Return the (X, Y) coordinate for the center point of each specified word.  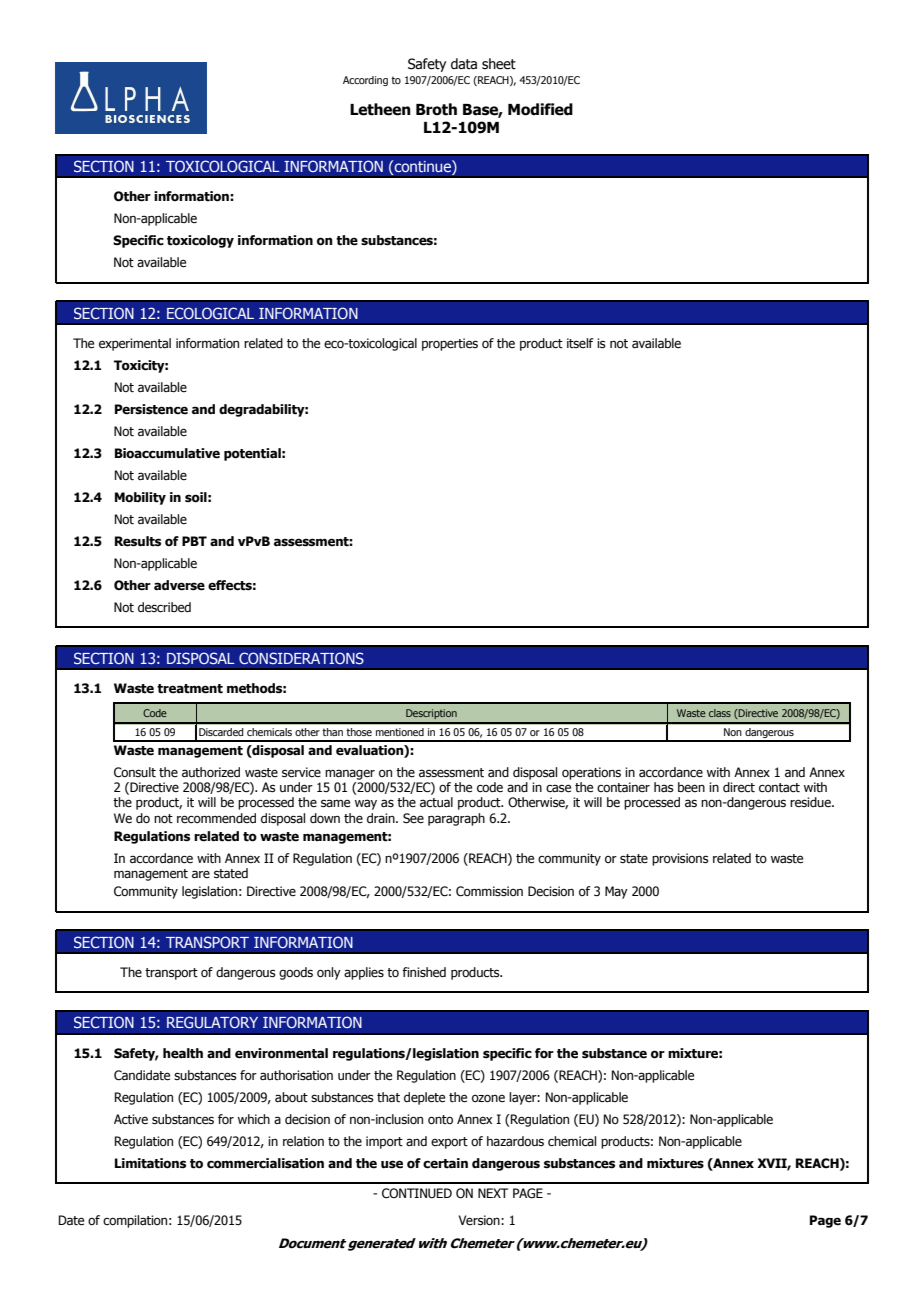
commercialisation (265, 1163)
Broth (436, 109)
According (365, 81)
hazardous (515, 1141)
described (164, 607)
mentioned (400, 732)
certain (445, 1163)
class (720, 713)
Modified (540, 109)
